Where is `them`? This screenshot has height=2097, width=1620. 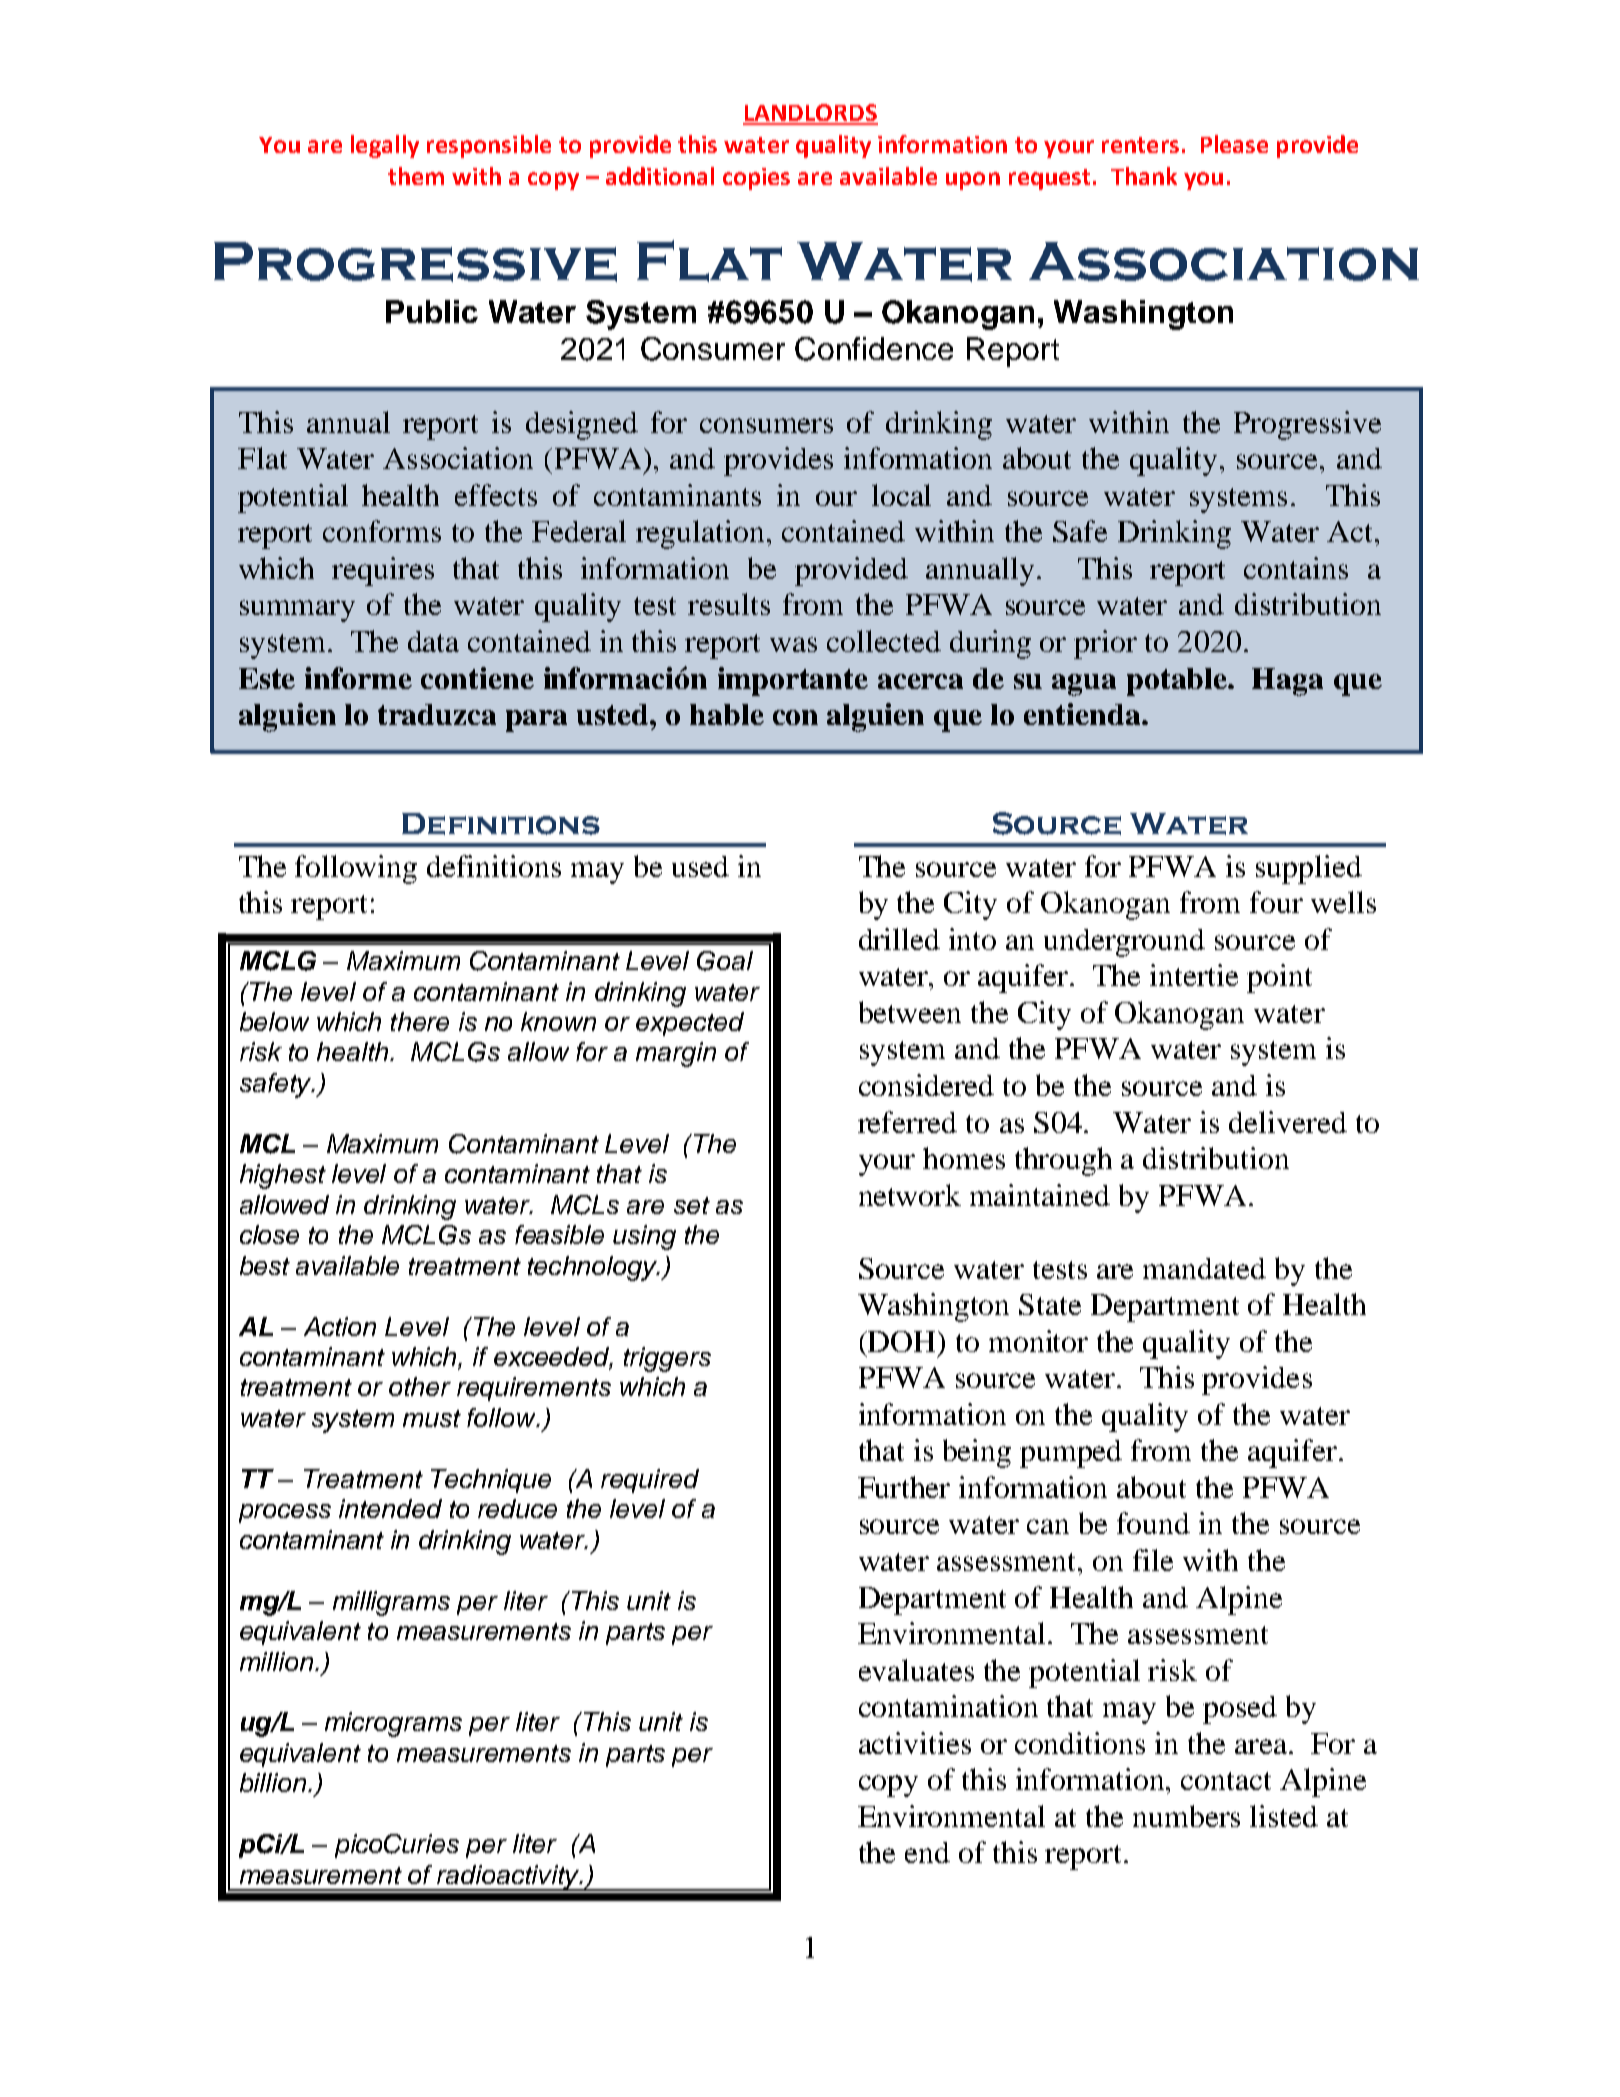
them is located at coordinates (416, 176).
